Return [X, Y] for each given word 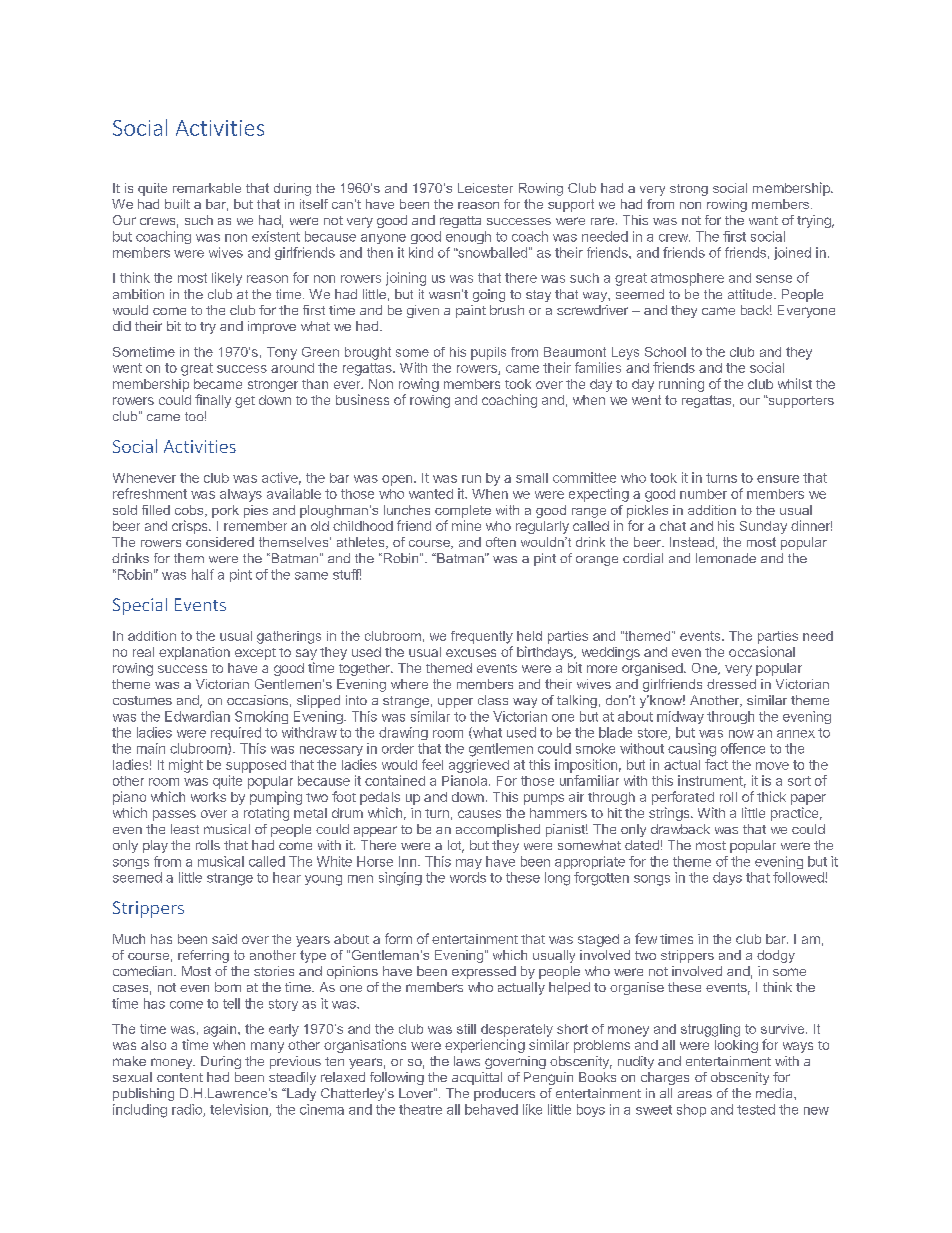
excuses [471, 653]
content [180, 1077]
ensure [778, 479]
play [155, 846]
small [532, 478]
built [177, 204]
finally [213, 401]
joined [792, 253]
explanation [194, 653]
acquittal [477, 1078]
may [469, 864]
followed [799, 877]
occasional [762, 651]
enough [468, 237]
